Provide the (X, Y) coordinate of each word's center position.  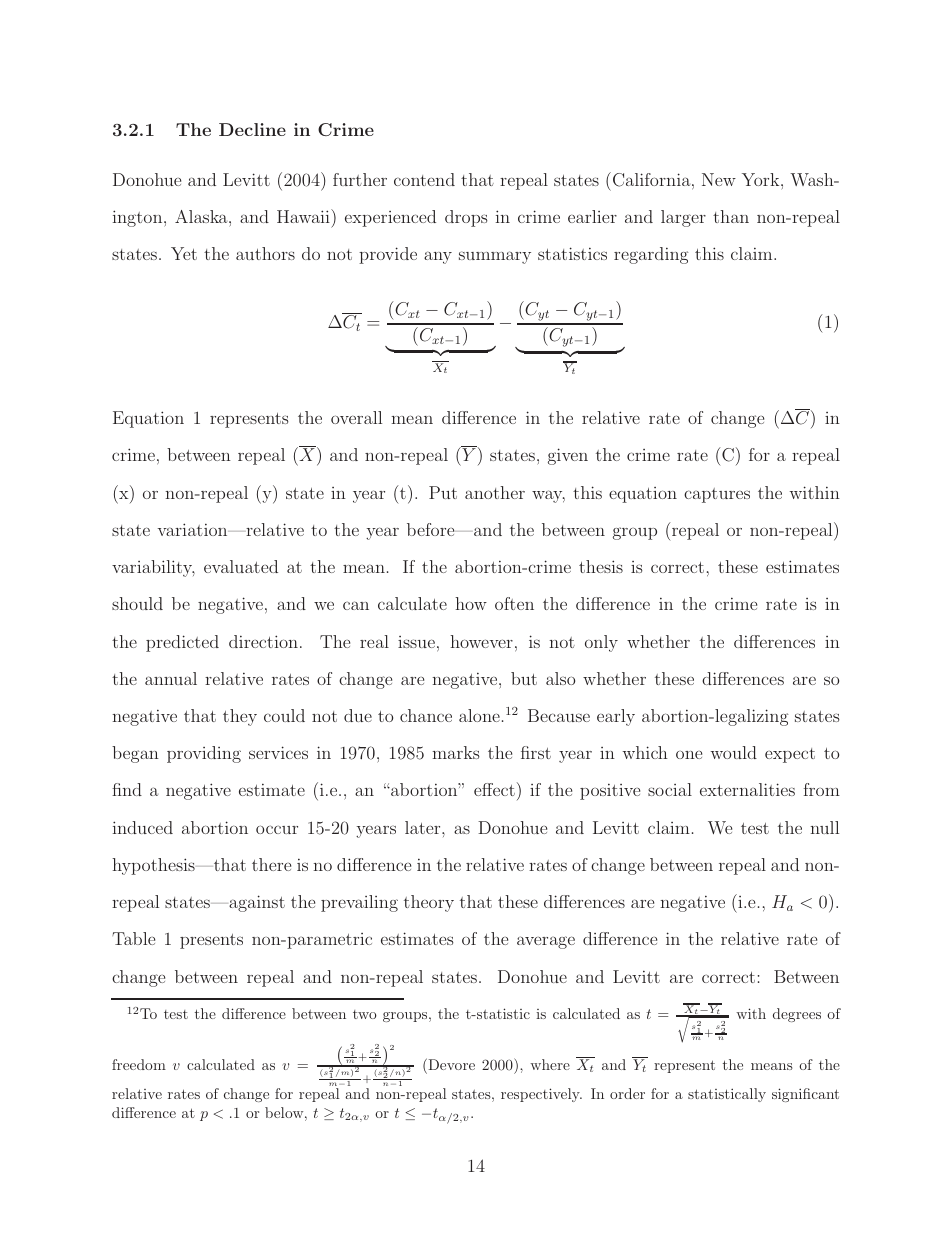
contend (424, 179)
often (514, 603)
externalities (747, 789)
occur (277, 829)
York (762, 179)
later (424, 827)
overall (356, 417)
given (568, 456)
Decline (252, 129)
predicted (182, 643)
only (601, 643)
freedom (139, 1064)
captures (717, 495)
